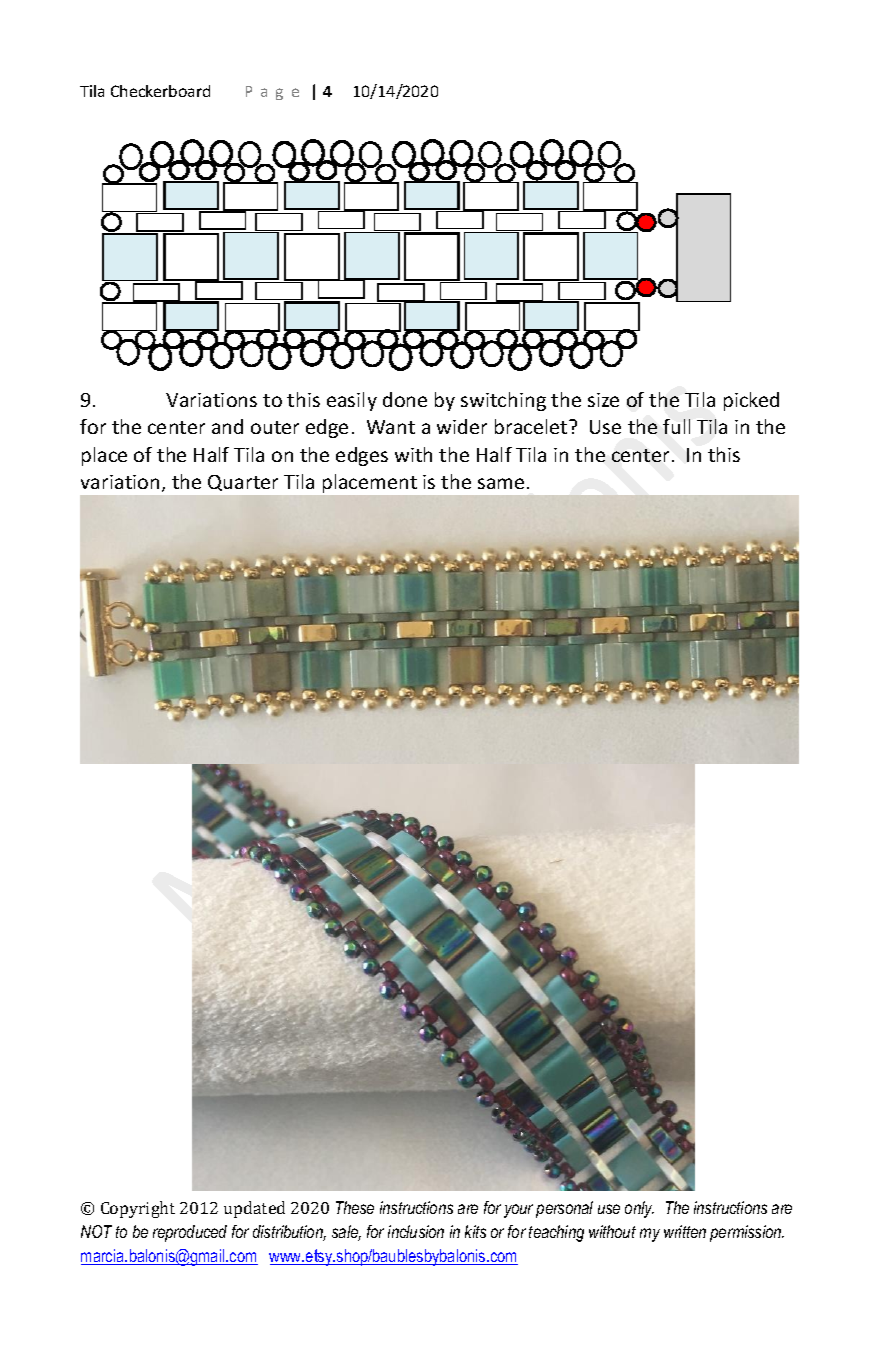  What do you see at coordinates (160, 91) in the image?
I see `Checkerboard` at bounding box center [160, 91].
